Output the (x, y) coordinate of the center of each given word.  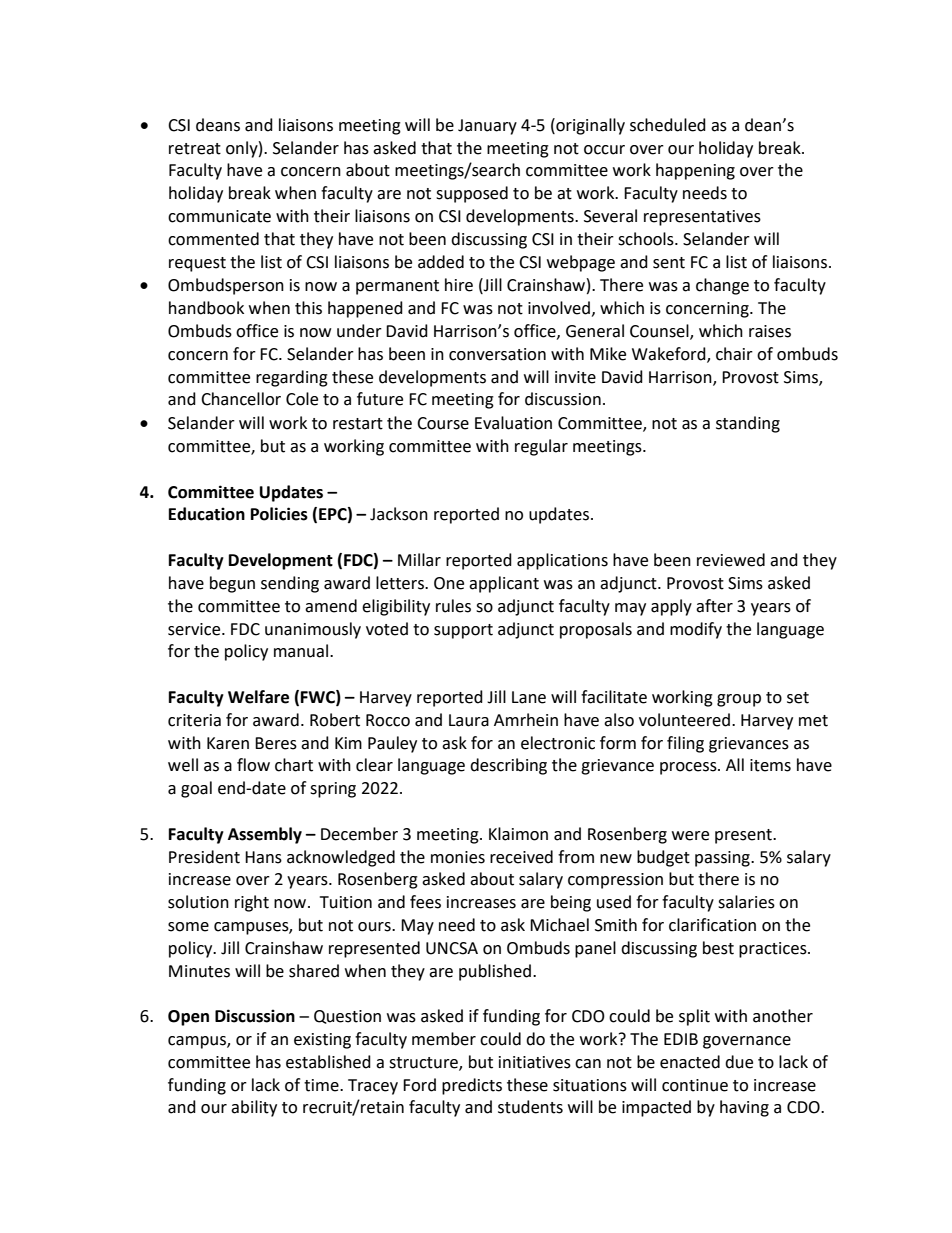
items (770, 765)
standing (748, 424)
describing (508, 766)
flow (253, 765)
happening (695, 171)
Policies (279, 514)
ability (254, 1108)
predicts (472, 1086)
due (739, 1062)
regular (541, 447)
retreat (195, 149)
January (487, 127)
